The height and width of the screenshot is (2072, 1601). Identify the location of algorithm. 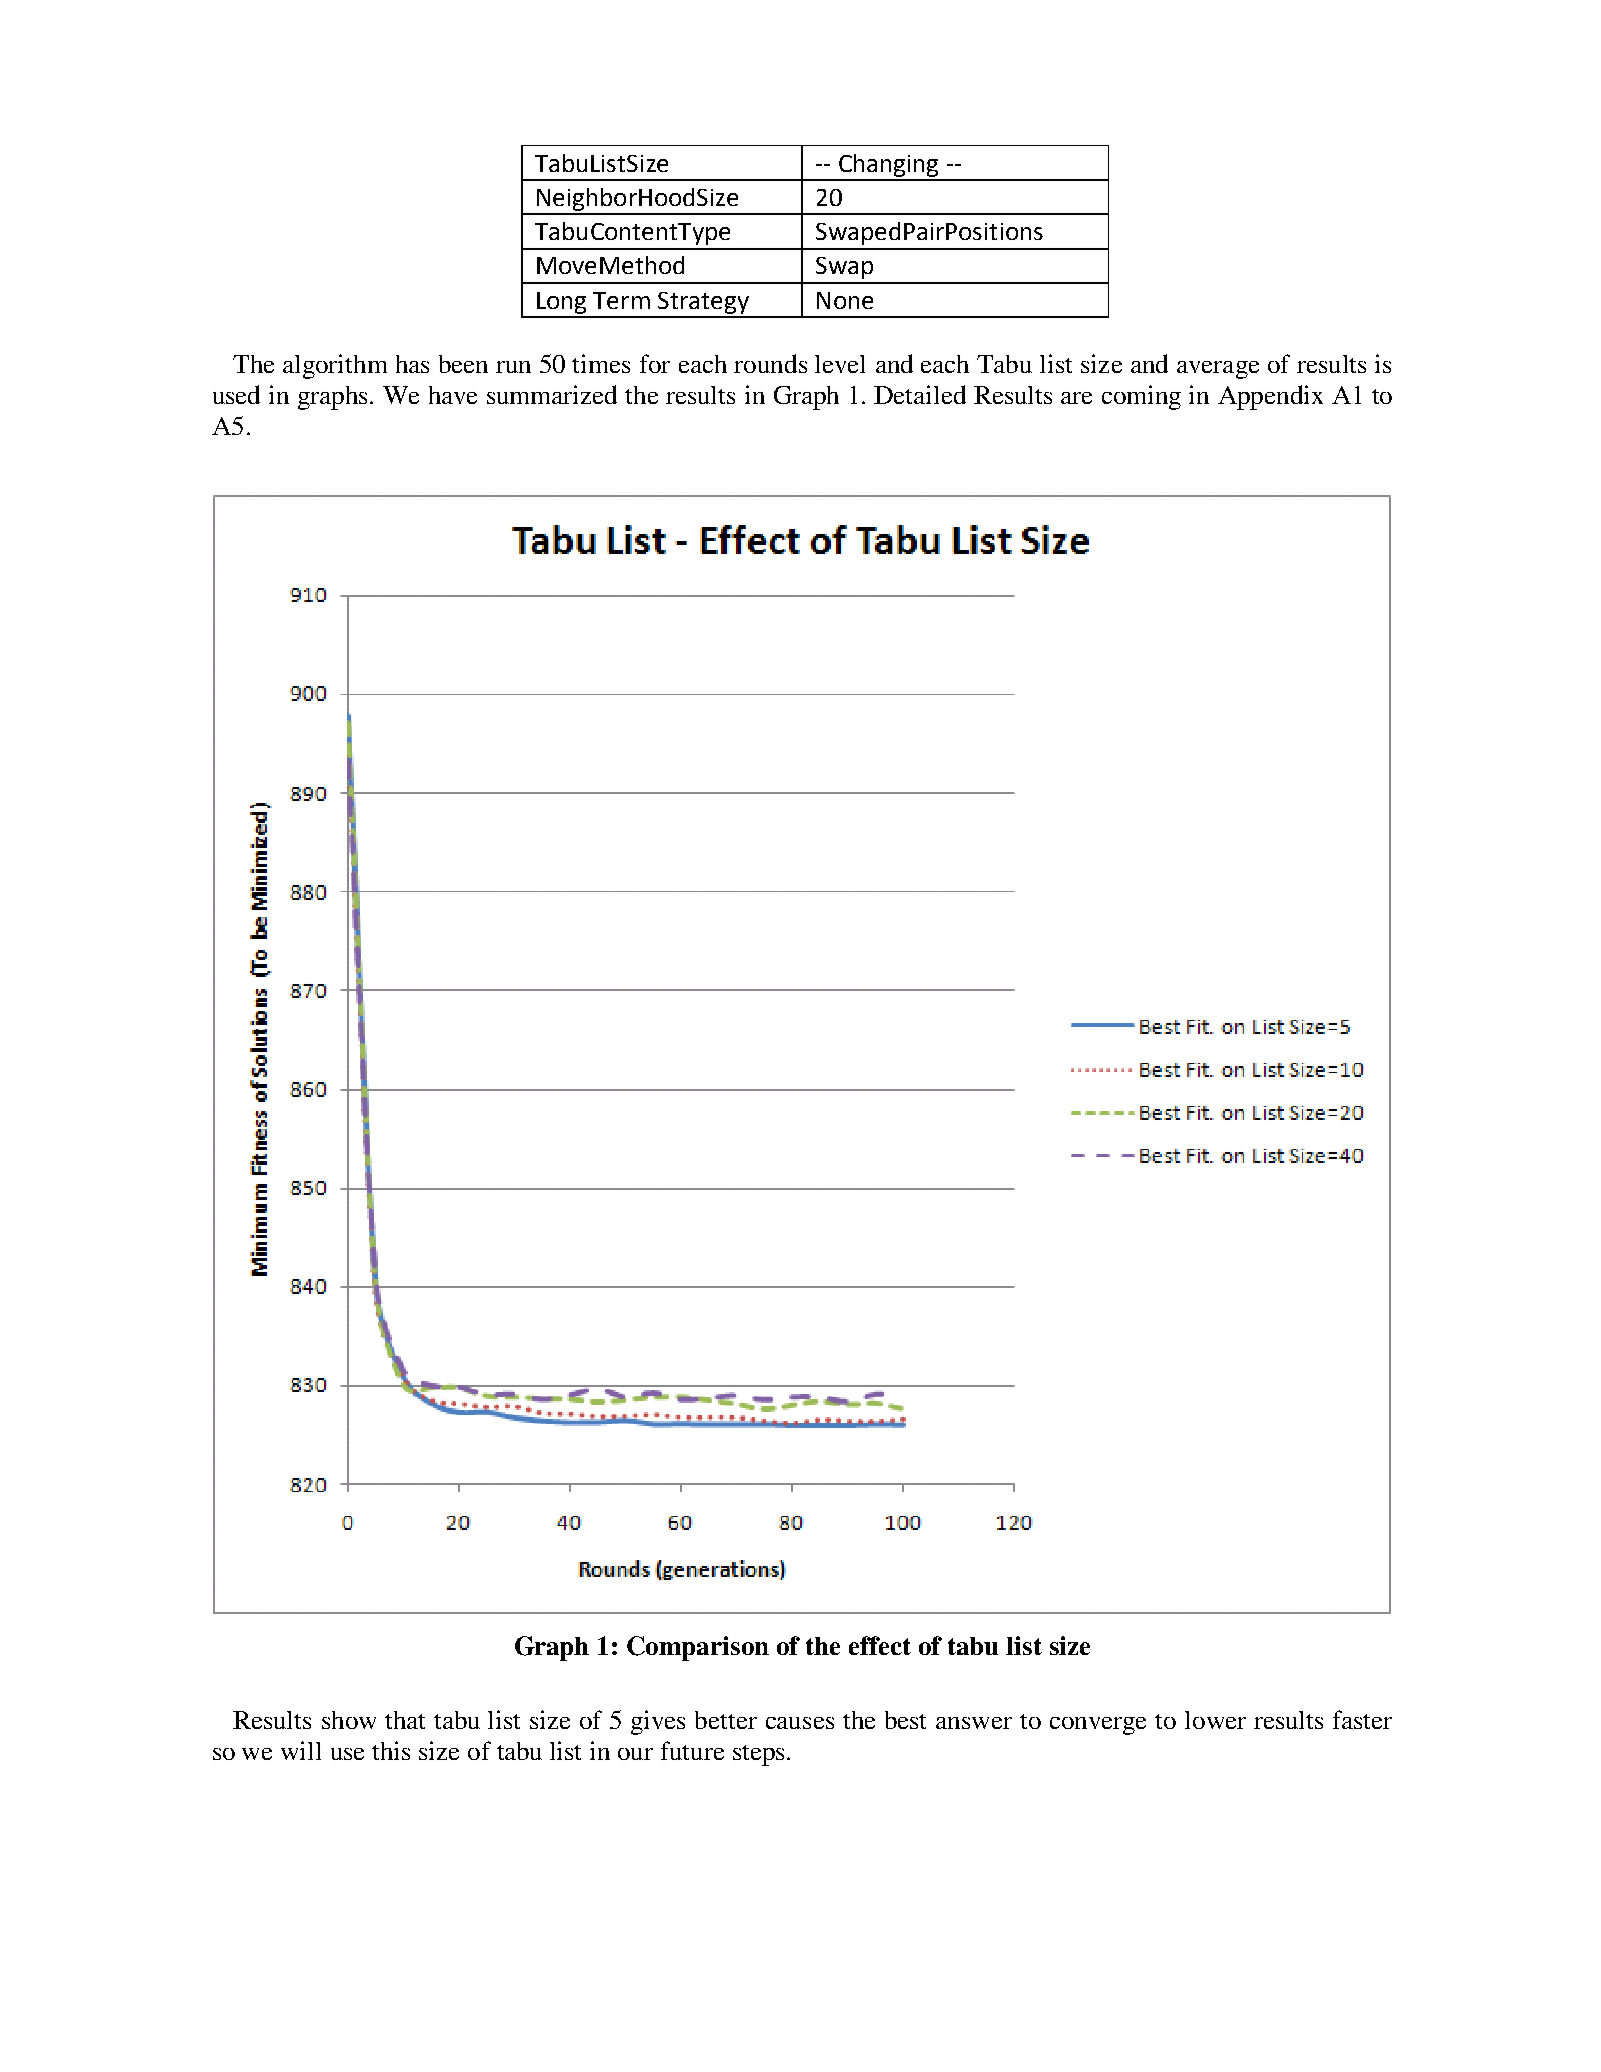
(335, 366).
